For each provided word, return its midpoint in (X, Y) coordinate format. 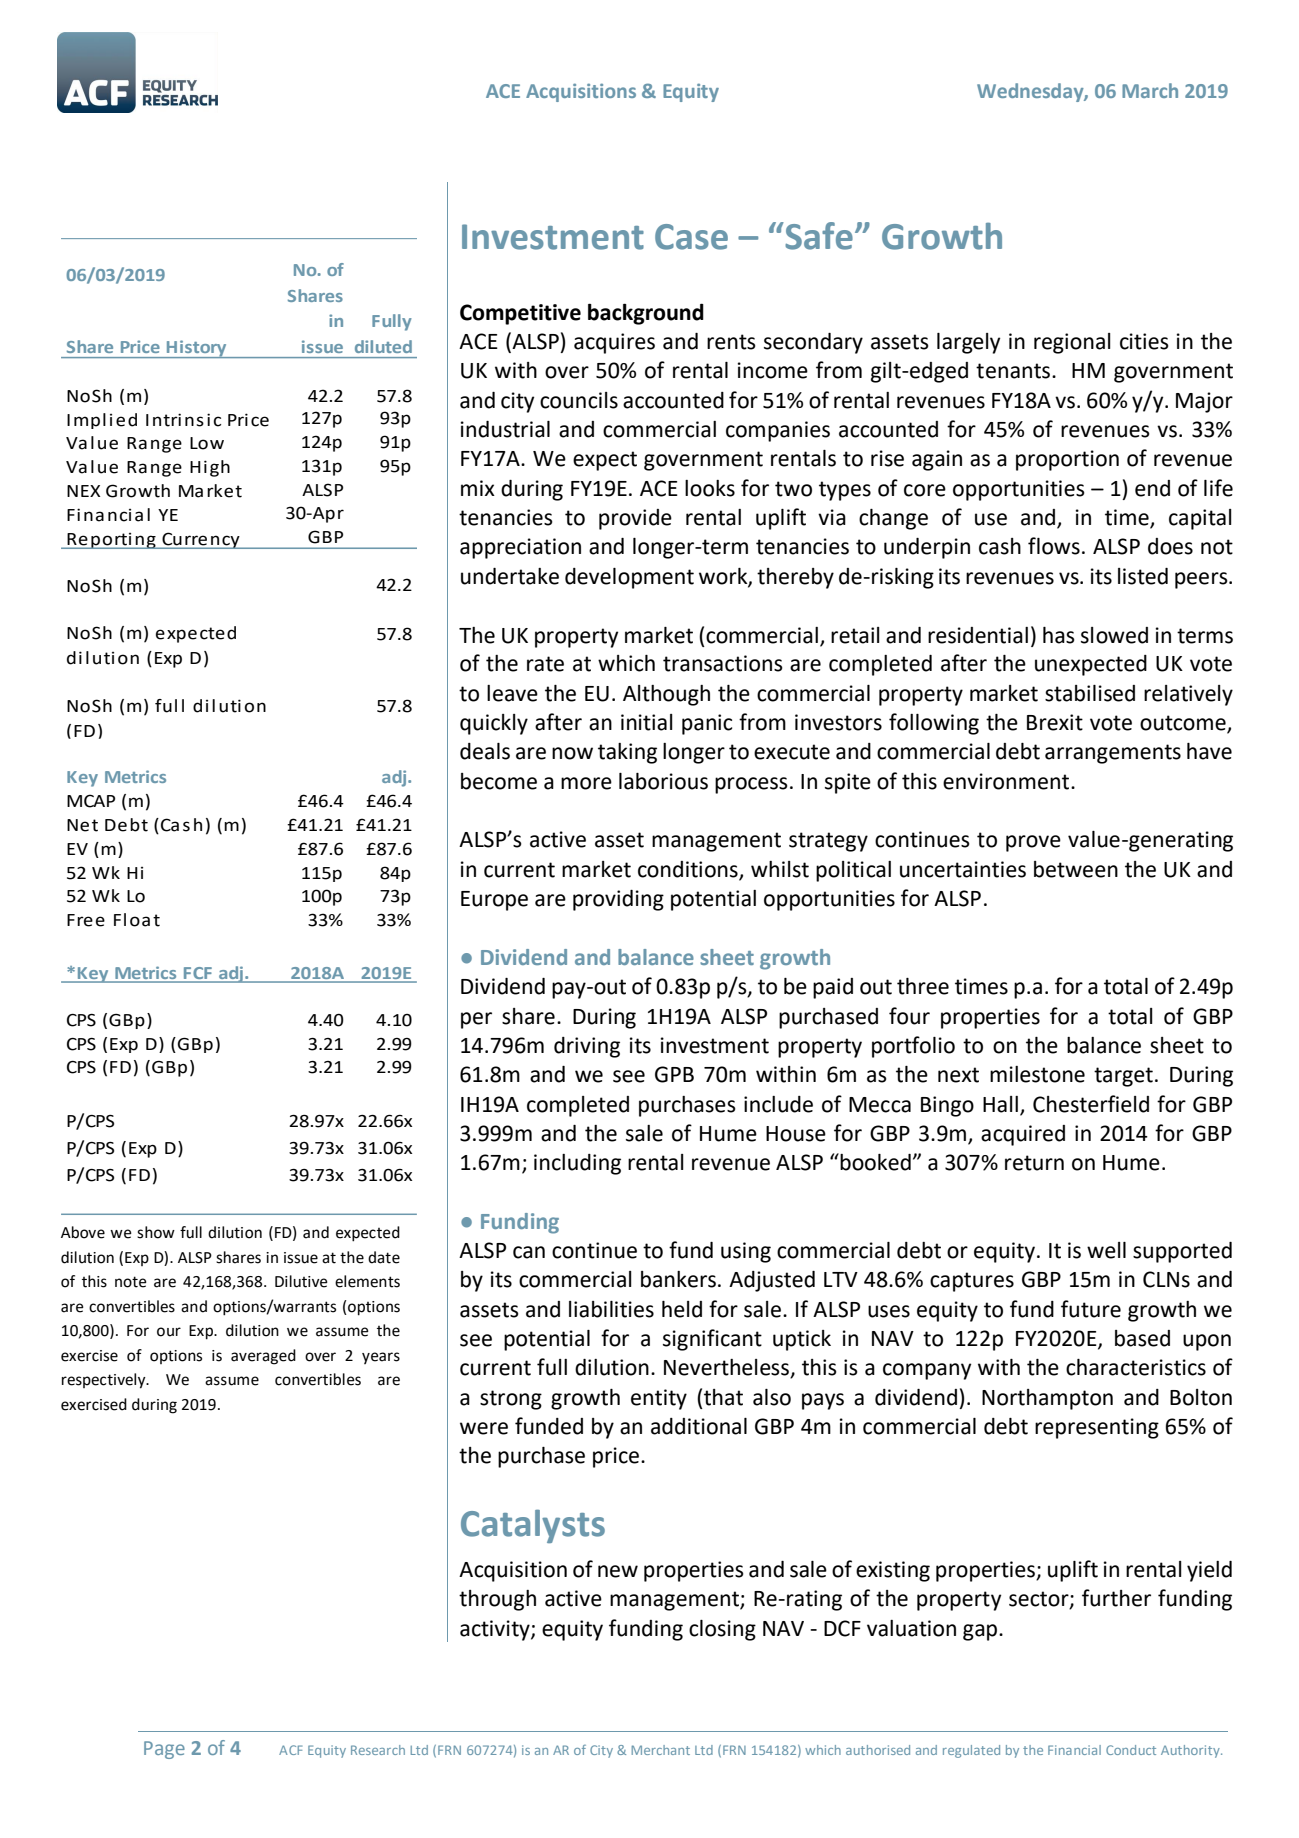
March (1150, 90)
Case (691, 237)
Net (82, 825)
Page (164, 1750)
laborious (663, 781)
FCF (197, 973)
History (197, 349)
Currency (201, 540)
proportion (1067, 460)
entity (659, 1399)
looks (710, 488)
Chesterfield (1091, 1104)
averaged (263, 1357)
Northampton (1047, 1399)
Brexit (1055, 722)
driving (587, 1047)
